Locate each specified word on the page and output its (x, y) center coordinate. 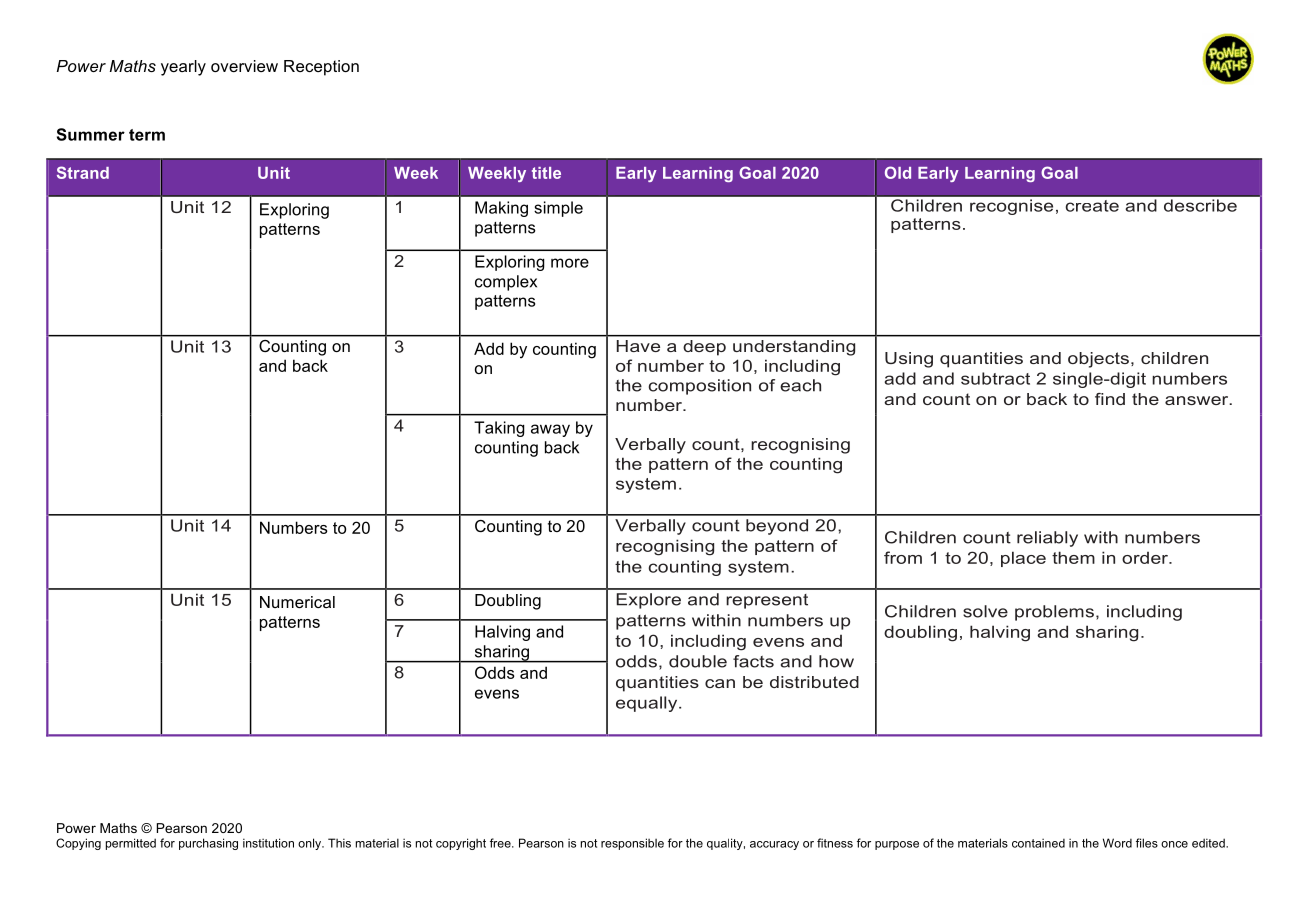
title (546, 173)
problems (1054, 613)
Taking (499, 429)
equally (648, 704)
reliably (1047, 539)
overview (244, 66)
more (570, 263)
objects (1098, 360)
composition (700, 387)
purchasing (208, 844)
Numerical (297, 602)
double (698, 661)
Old (898, 172)
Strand (83, 172)
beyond (777, 527)
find (1110, 399)
